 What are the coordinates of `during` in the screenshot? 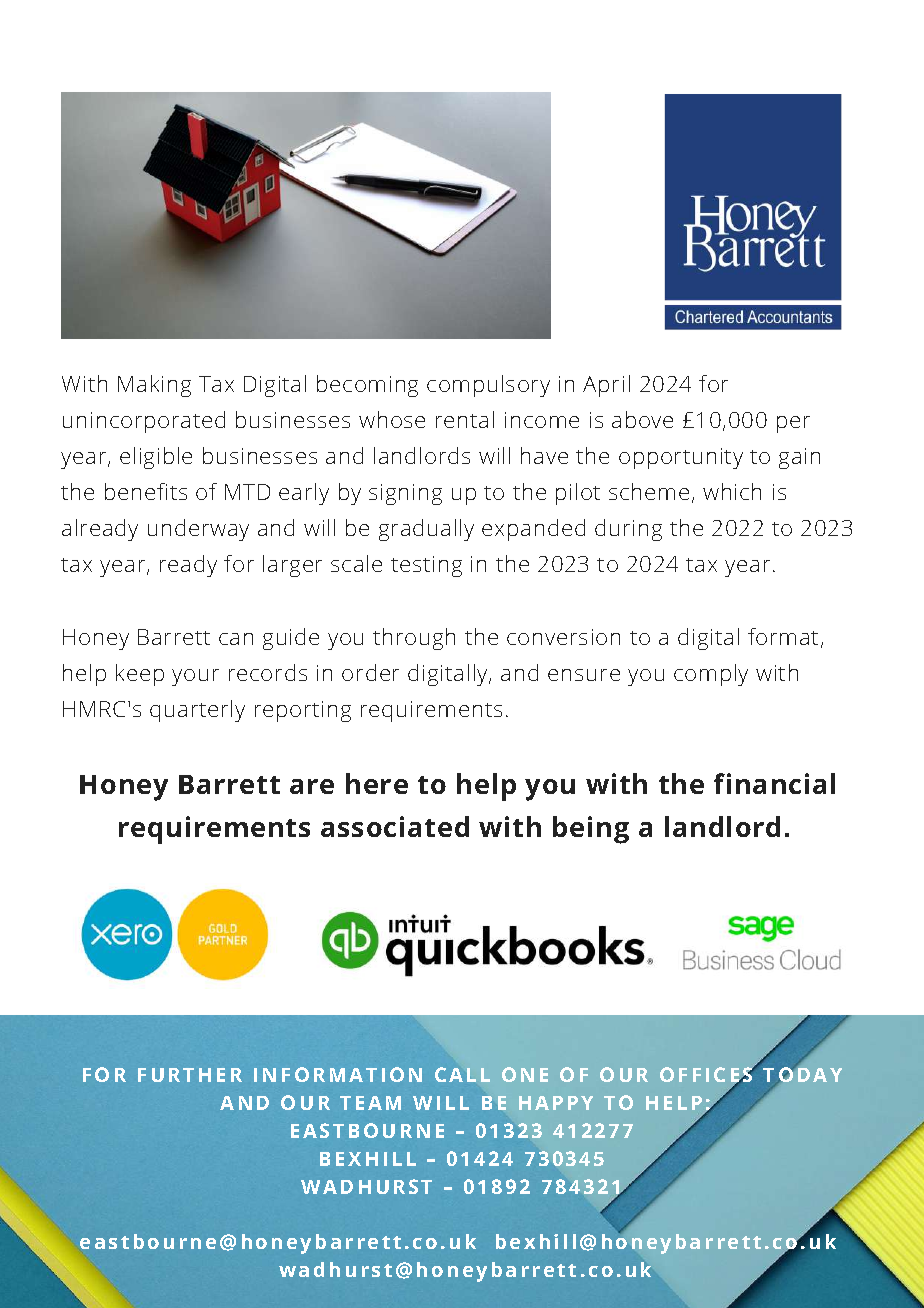 It's located at (628, 530).
